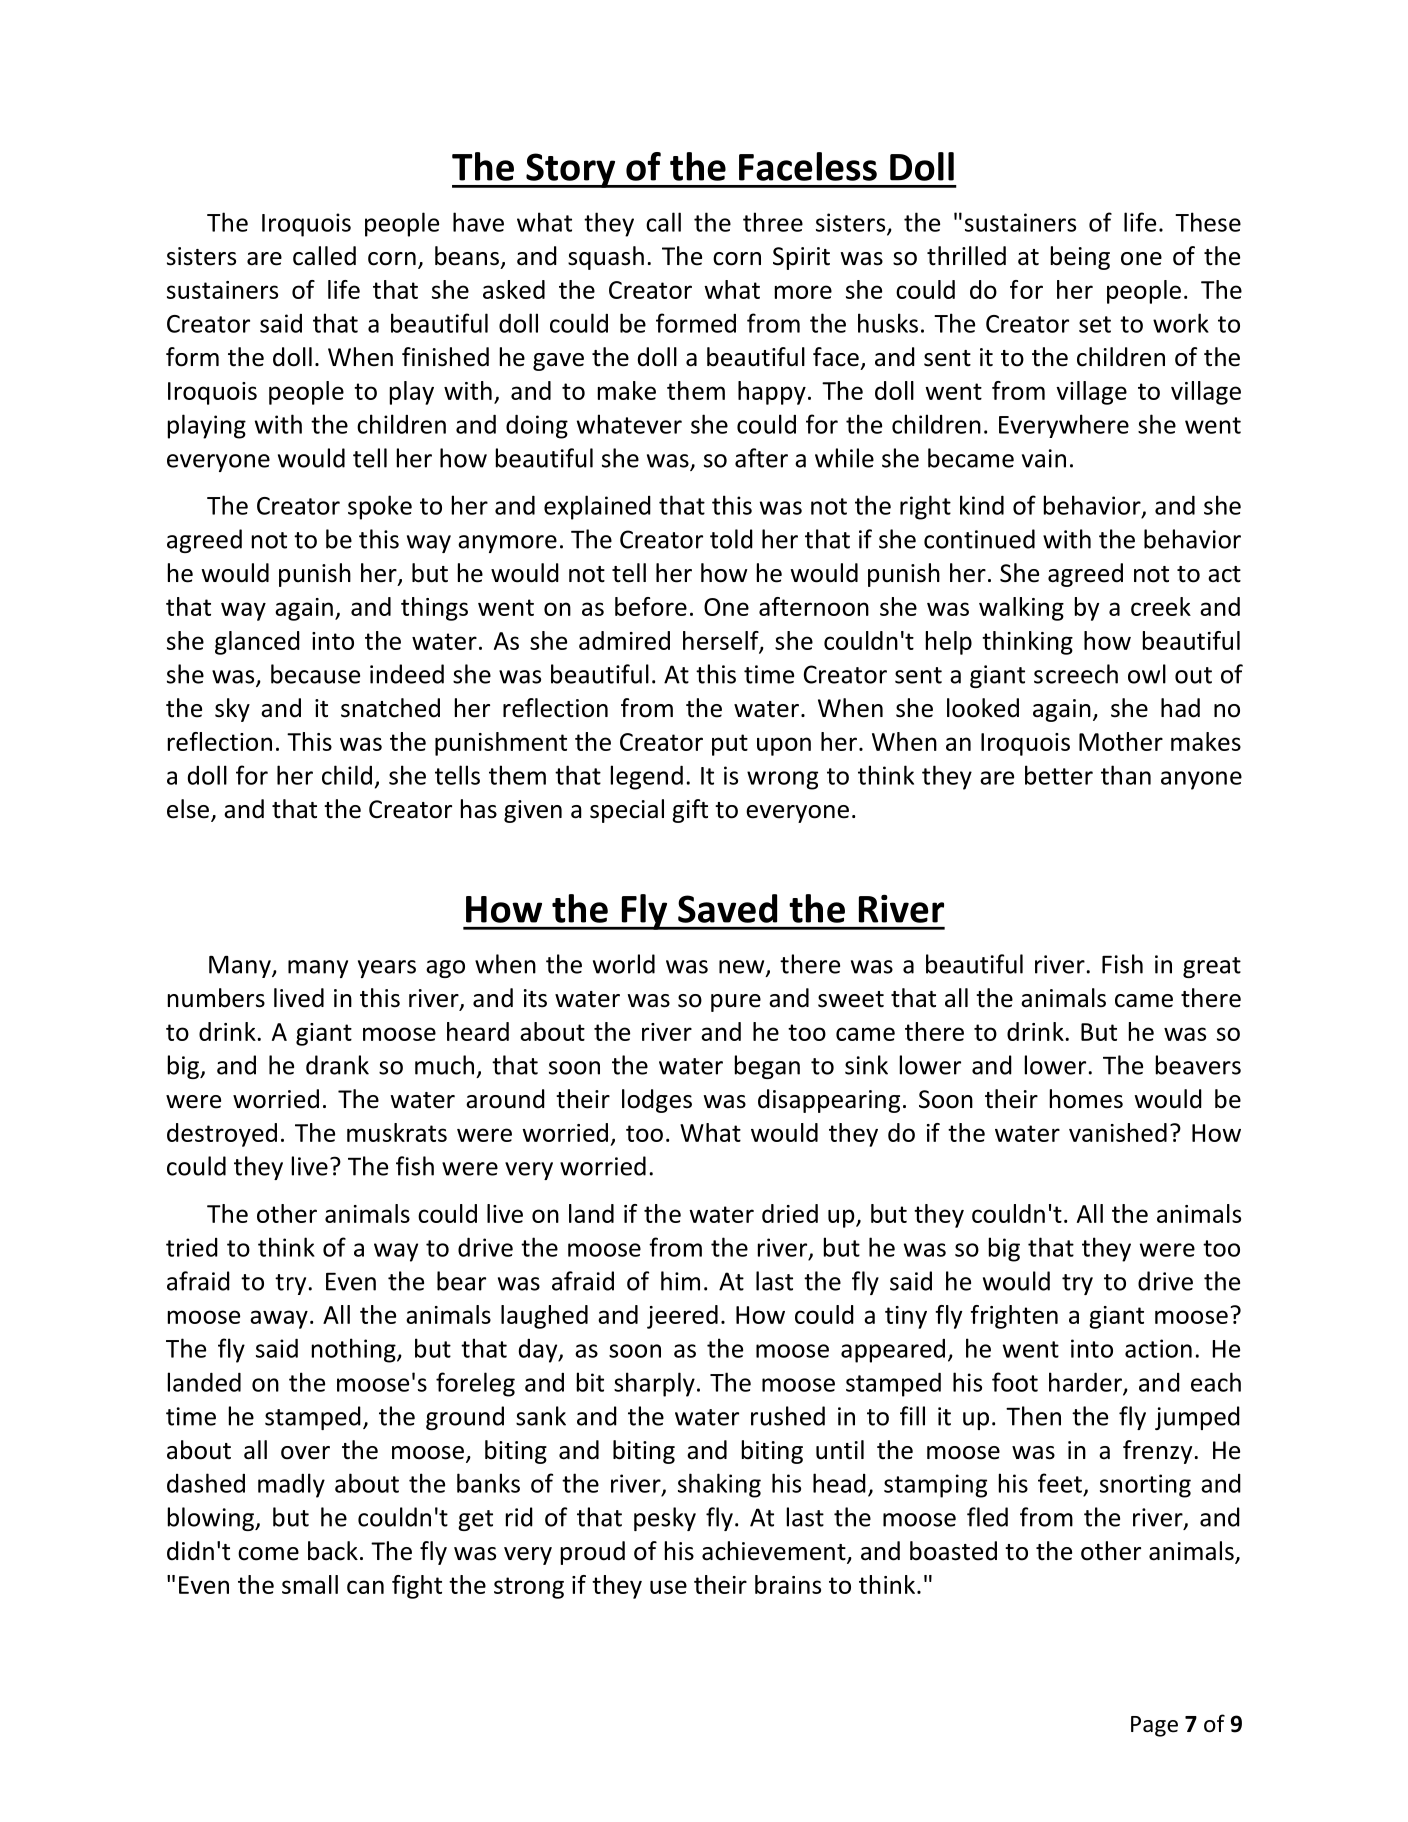  What do you see at coordinates (743, 968) in the screenshot?
I see `new` at bounding box center [743, 968].
